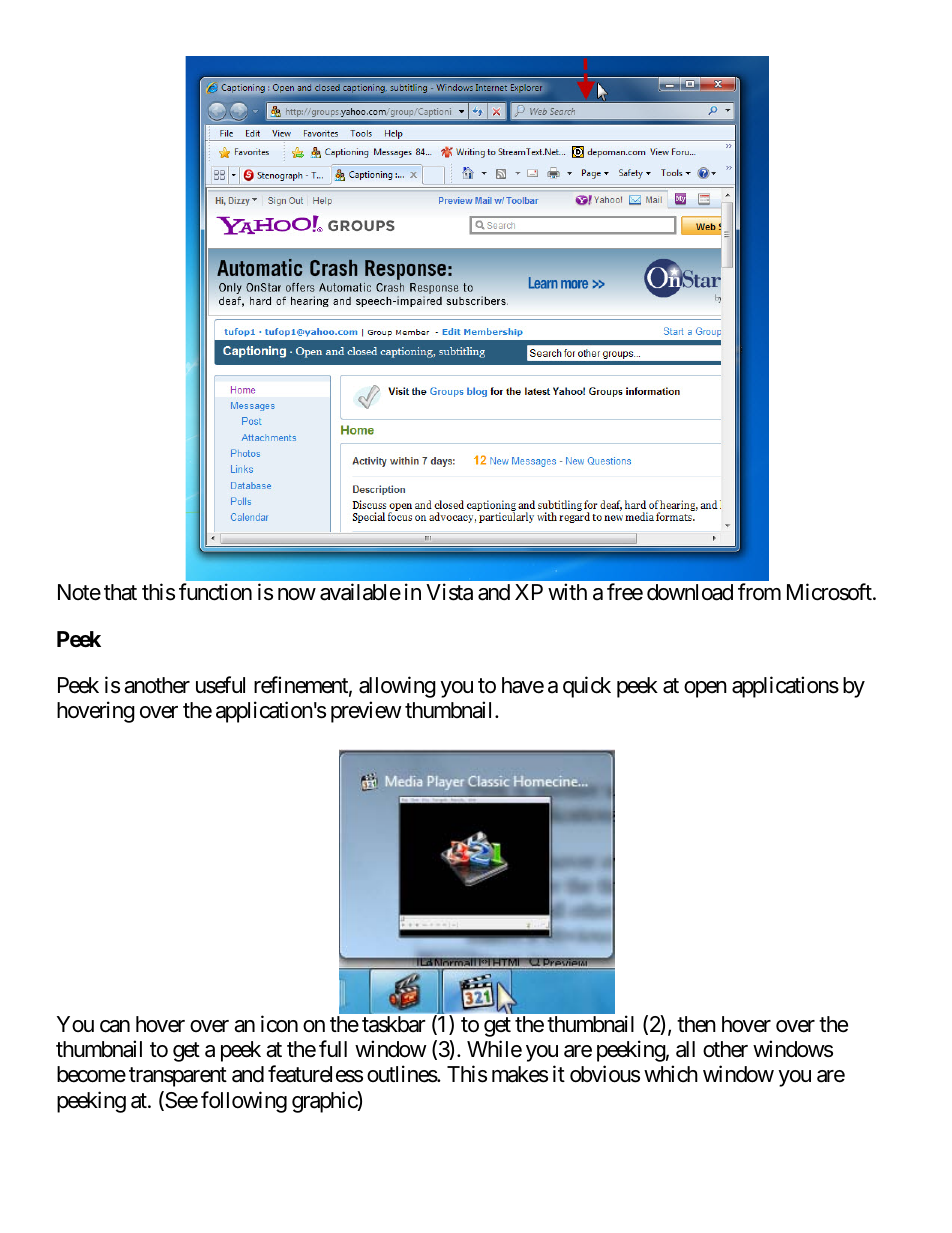 Image resolution: width=952 pixels, height=1233 pixels. What do you see at coordinates (449, 592) in the image?
I see `Vista` at bounding box center [449, 592].
